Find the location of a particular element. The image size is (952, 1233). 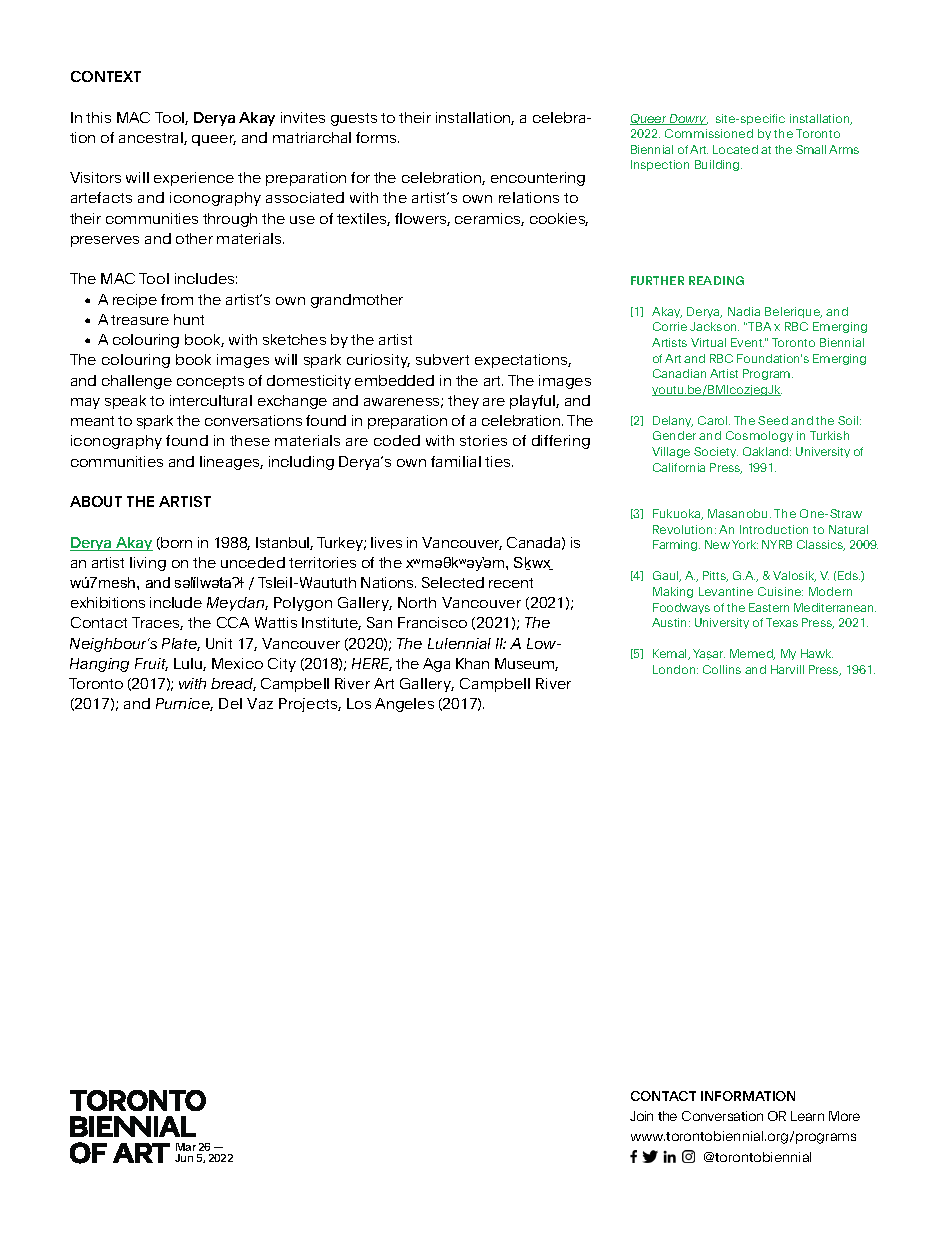

Commissioned is located at coordinates (709, 133).
